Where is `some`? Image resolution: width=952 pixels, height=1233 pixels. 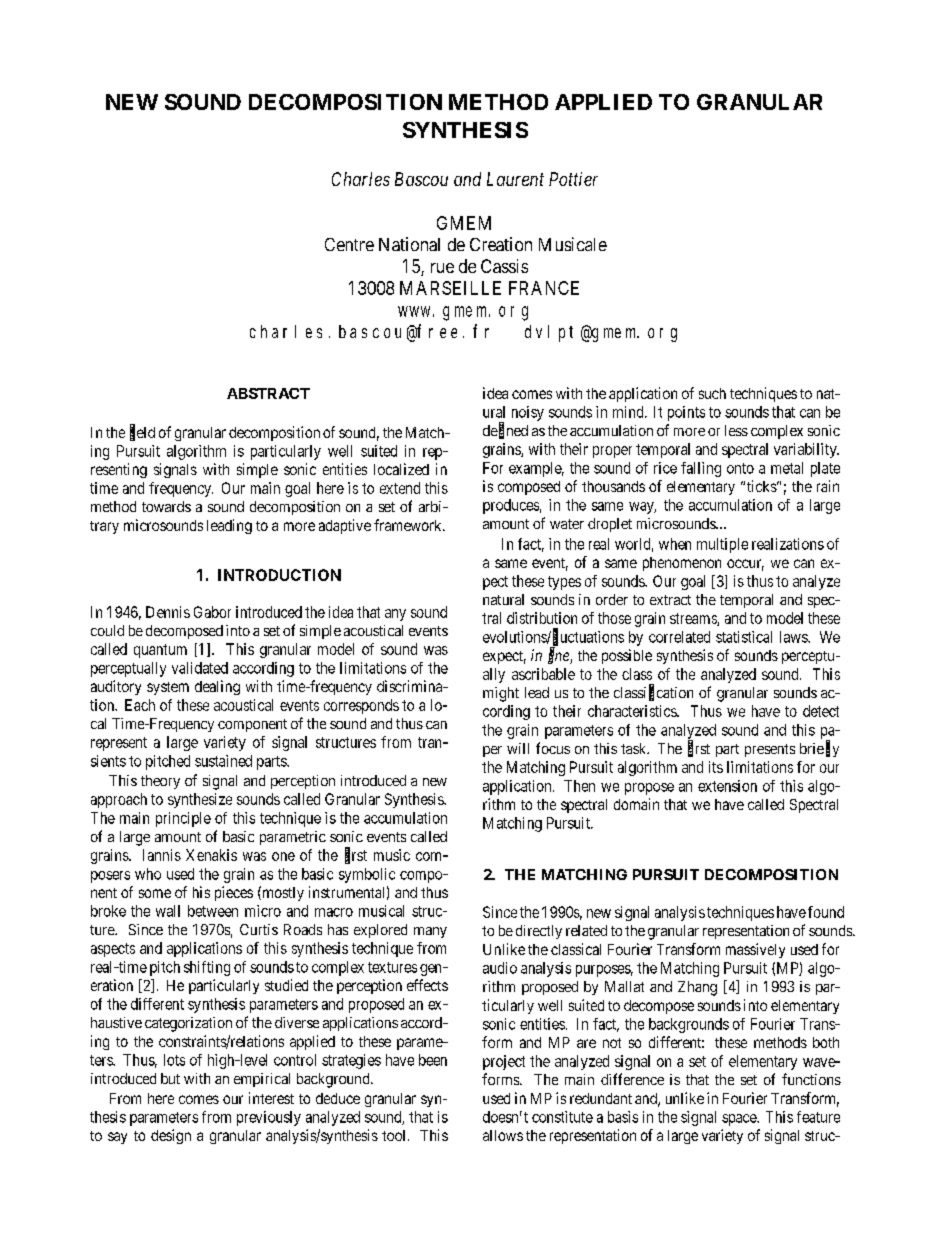 some is located at coordinates (155, 893).
